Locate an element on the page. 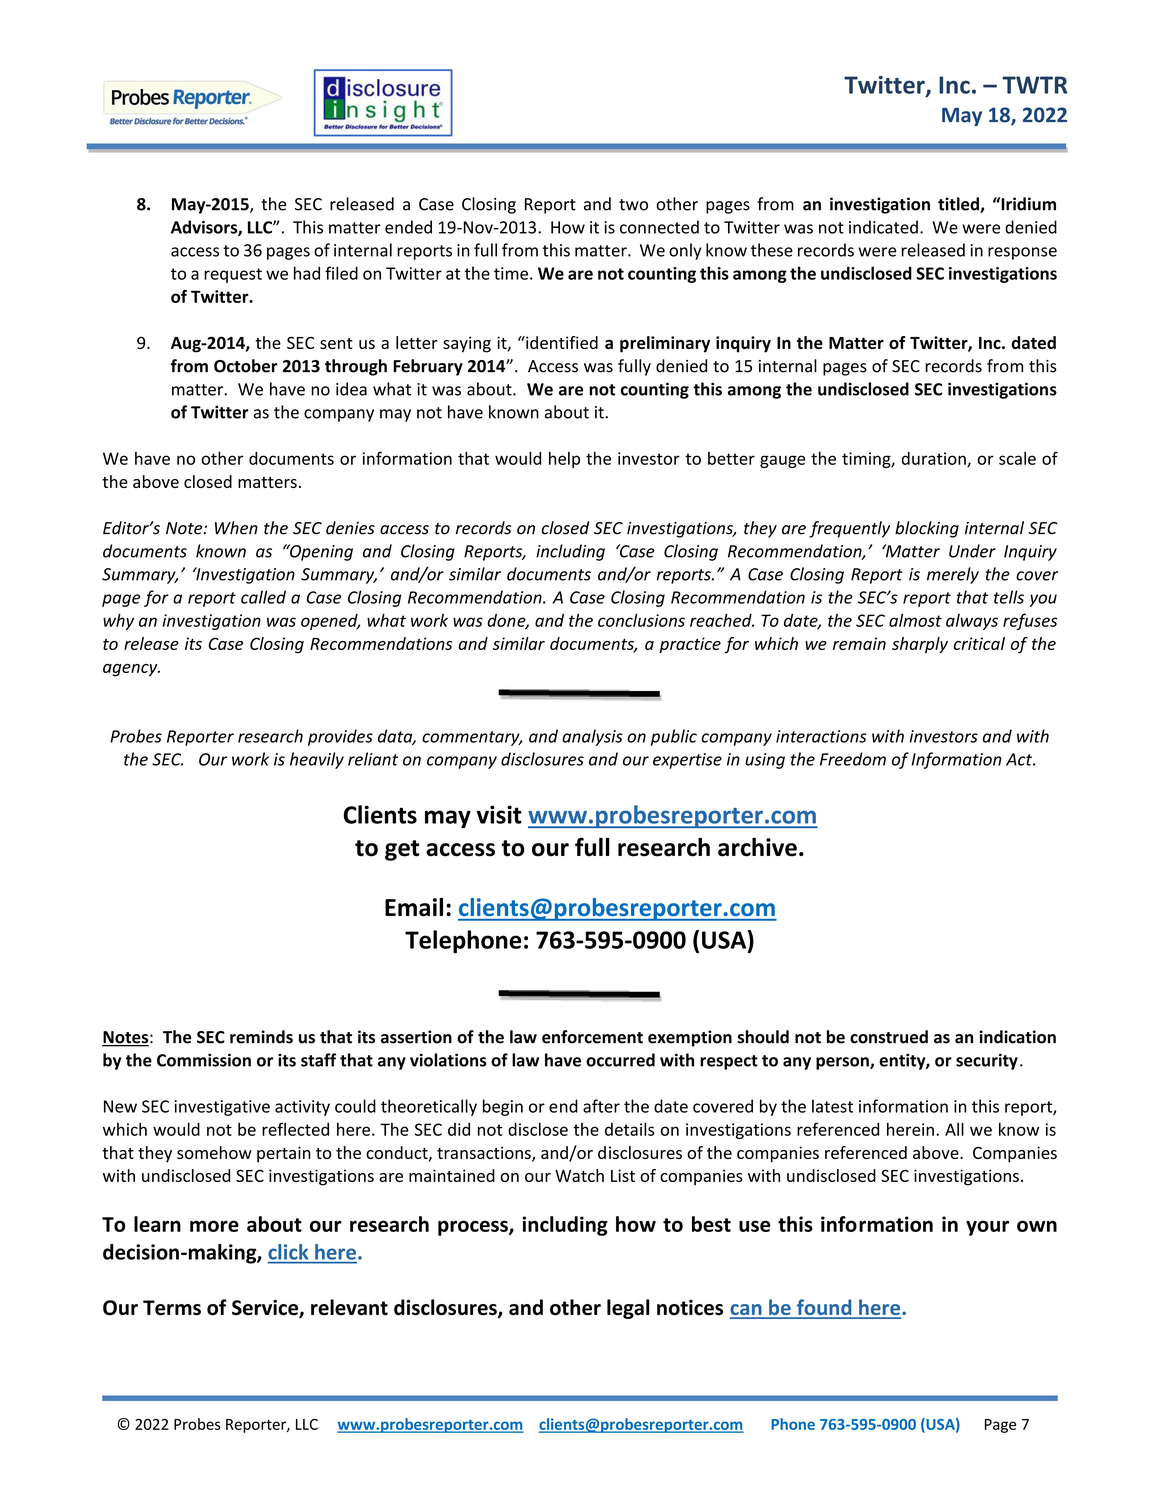 The height and width of the page is (1501, 1160). Terms is located at coordinates (172, 1308).
